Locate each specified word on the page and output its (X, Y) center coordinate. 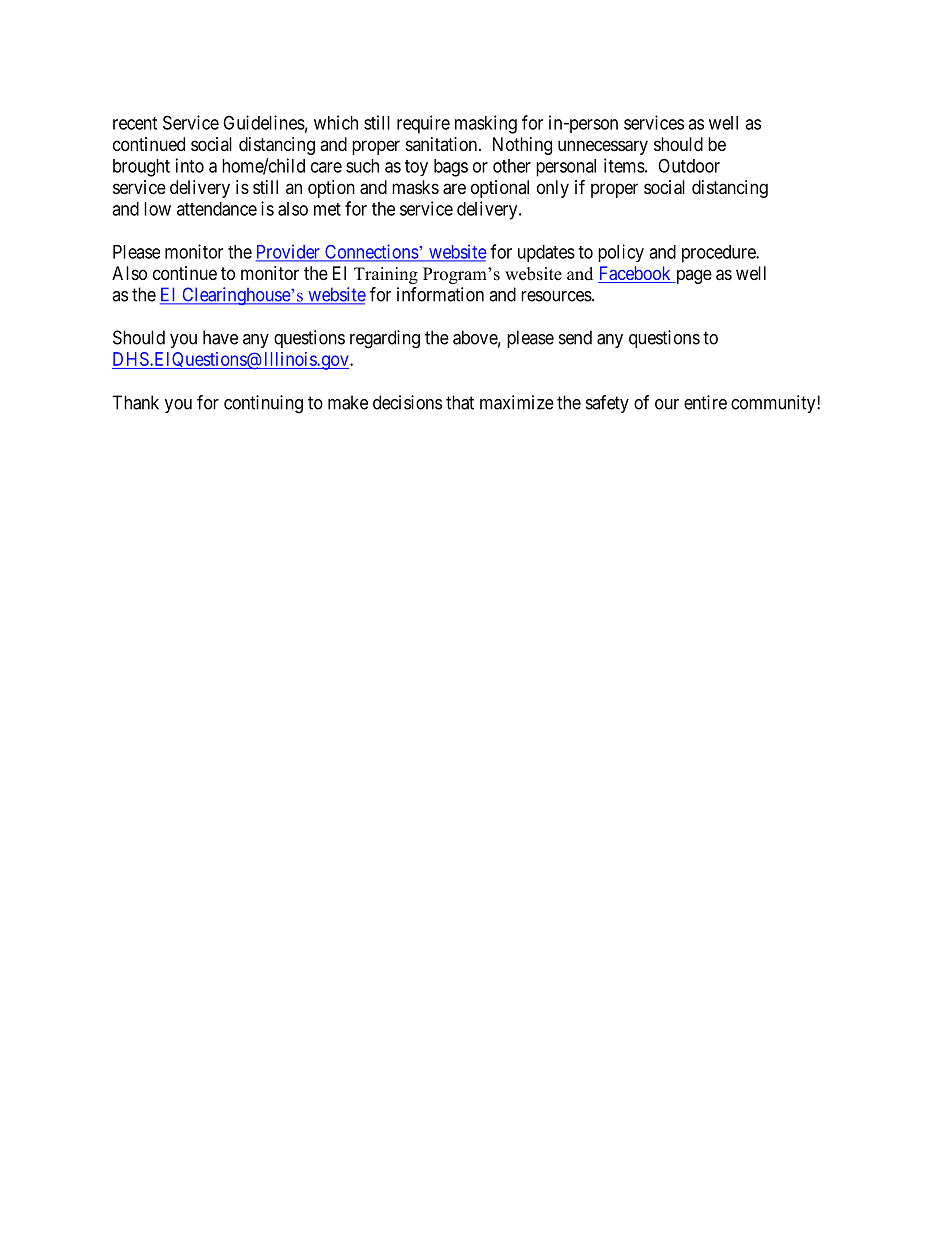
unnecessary (603, 147)
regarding (385, 339)
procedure (719, 254)
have (220, 337)
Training (386, 275)
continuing (263, 404)
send (575, 337)
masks (415, 187)
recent (135, 123)
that (460, 402)
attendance (217, 209)
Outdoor (689, 166)
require (423, 124)
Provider (289, 252)
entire (705, 402)
